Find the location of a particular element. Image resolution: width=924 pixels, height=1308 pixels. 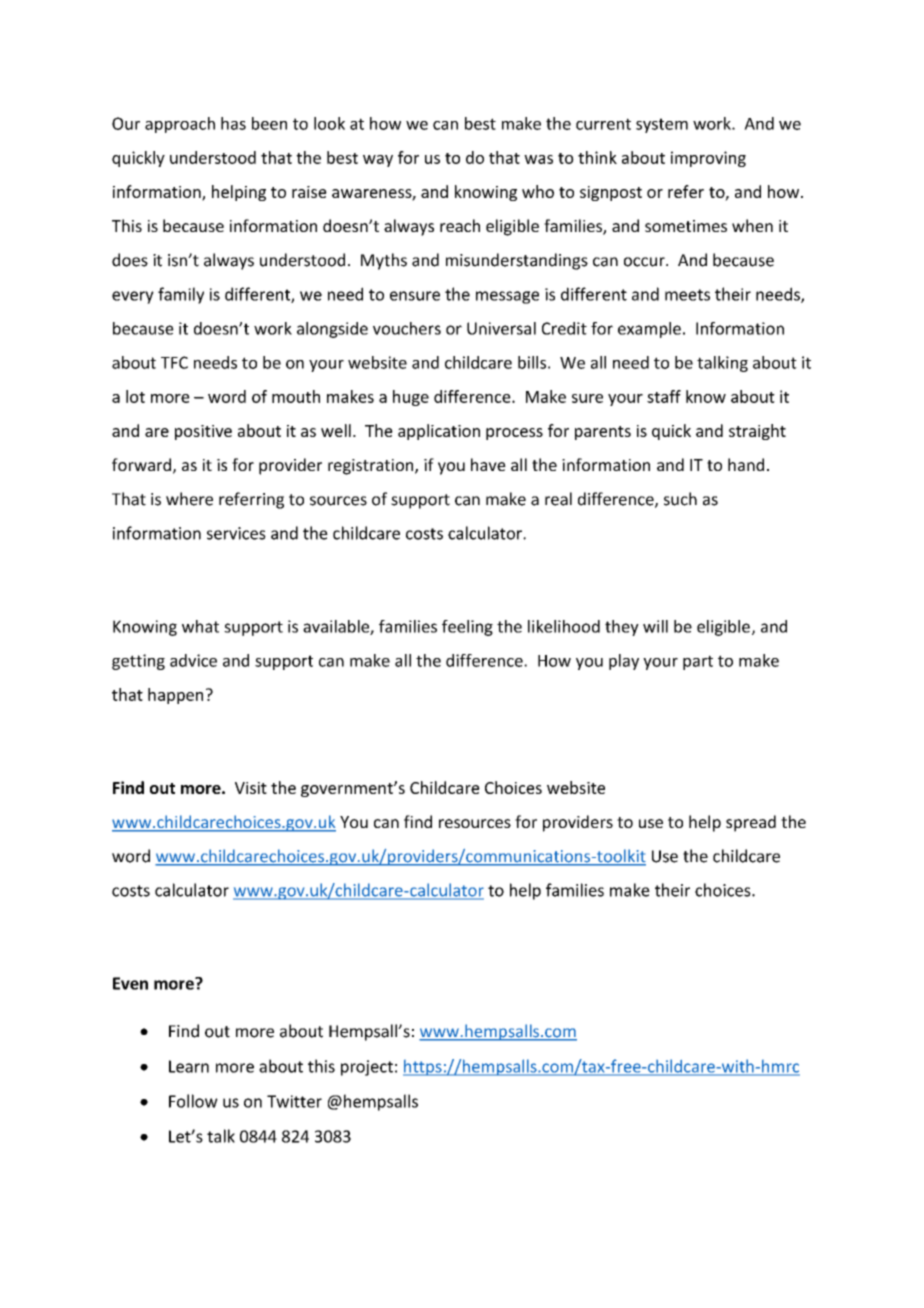

approach is located at coordinates (180, 125).
